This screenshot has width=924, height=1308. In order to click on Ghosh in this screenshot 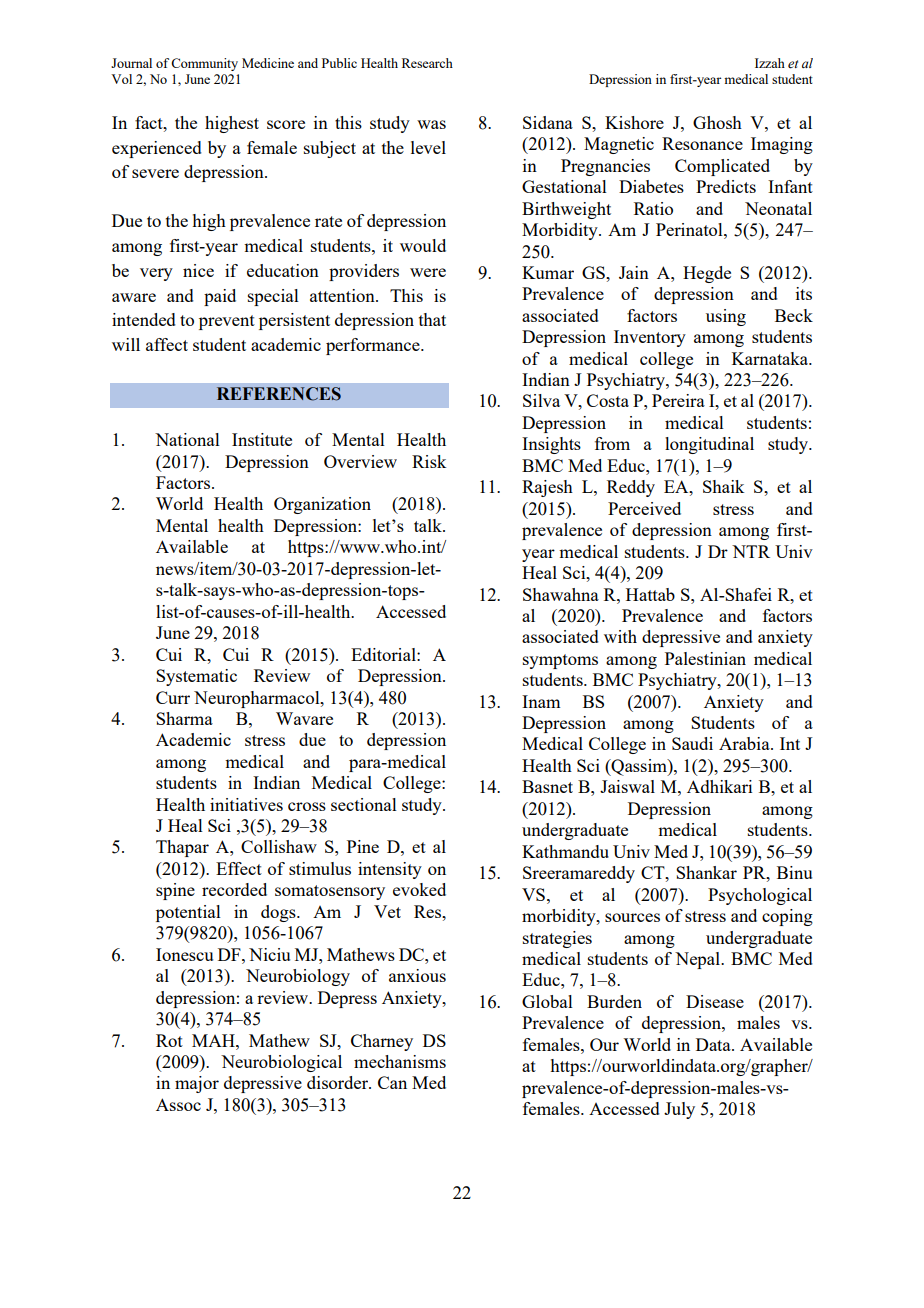, I will do `click(717, 122)`.
